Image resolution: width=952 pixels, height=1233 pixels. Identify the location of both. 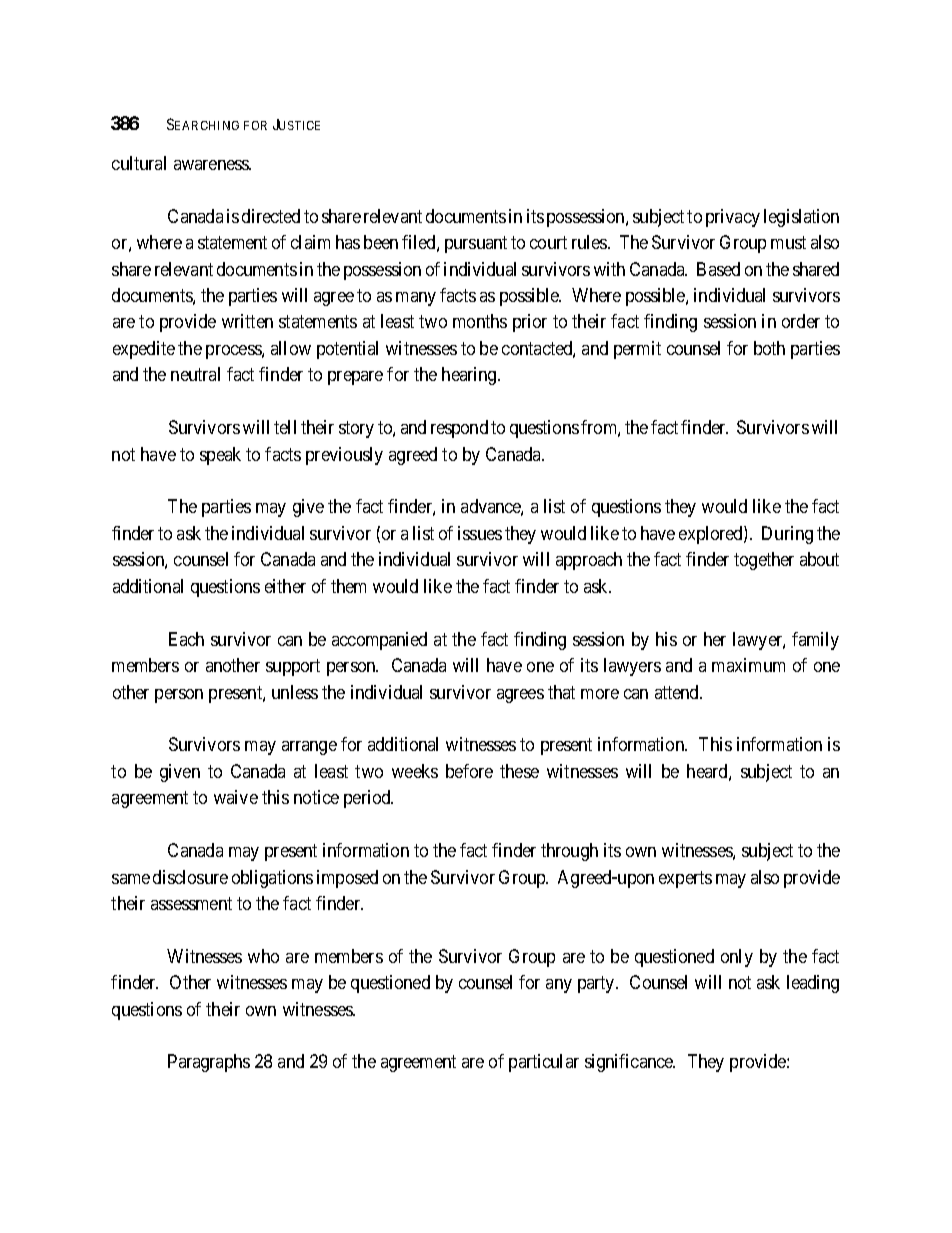
(769, 348).
